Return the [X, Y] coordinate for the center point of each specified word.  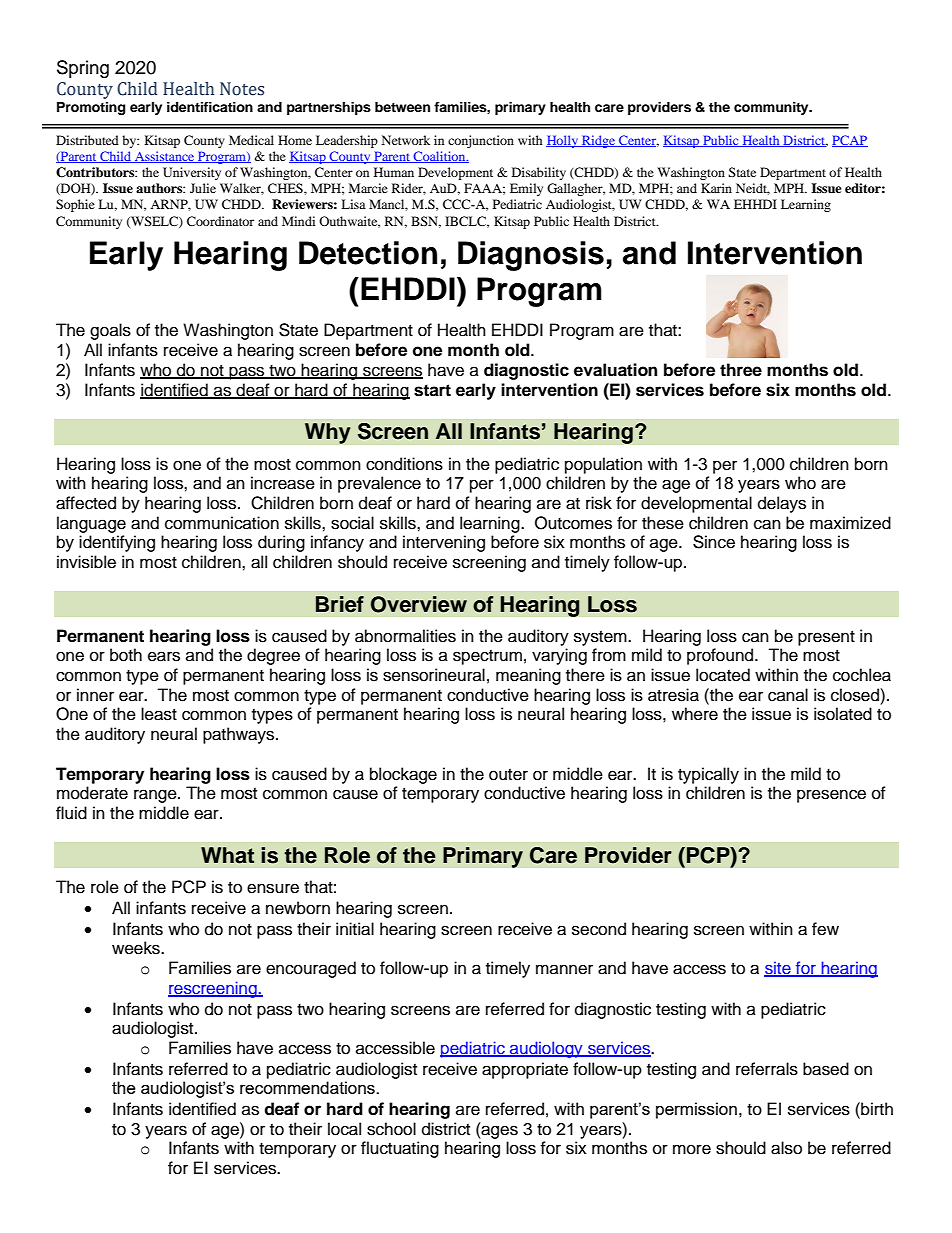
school [391, 1129]
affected [86, 503]
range [156, 796]
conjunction [481, 141]
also [786, 1148]
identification [210, 107]
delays [782, 504]
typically [708, 775]
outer [508, 775]
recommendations [308, 1087]
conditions [404, 464]
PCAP [850, 141]
